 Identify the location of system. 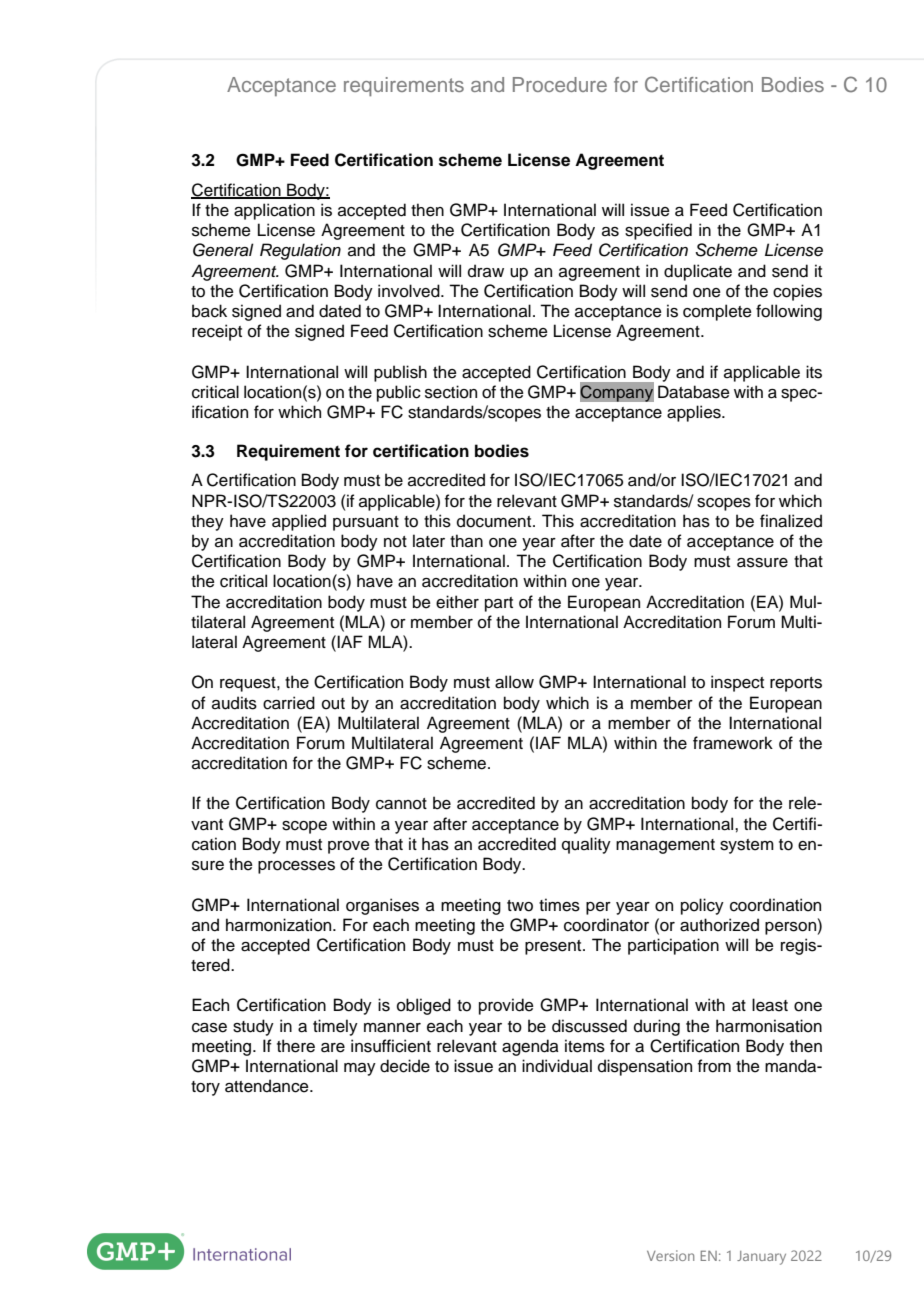
(747, 846).
